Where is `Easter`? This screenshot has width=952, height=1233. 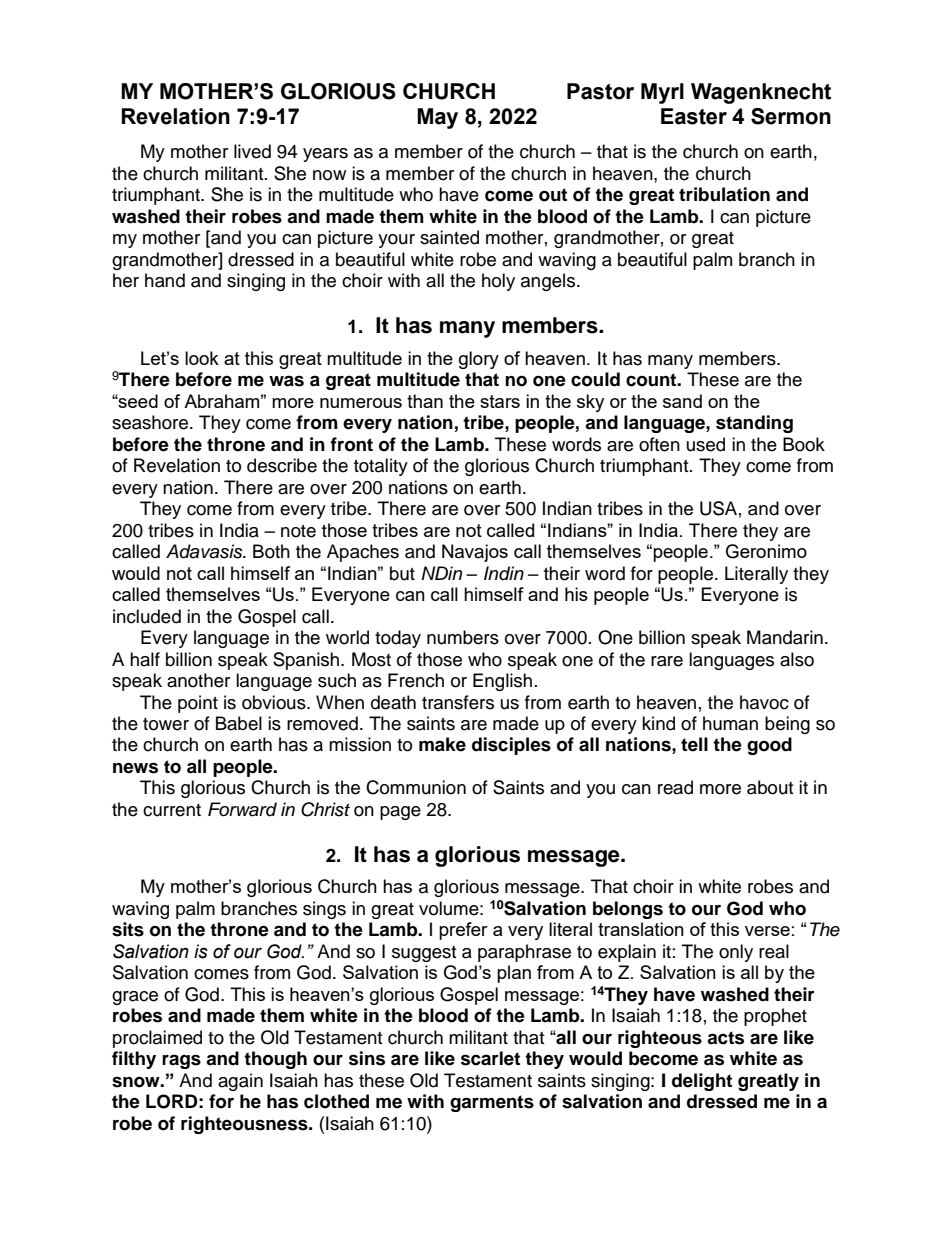 Easter is located at coordinates (694, 116).
